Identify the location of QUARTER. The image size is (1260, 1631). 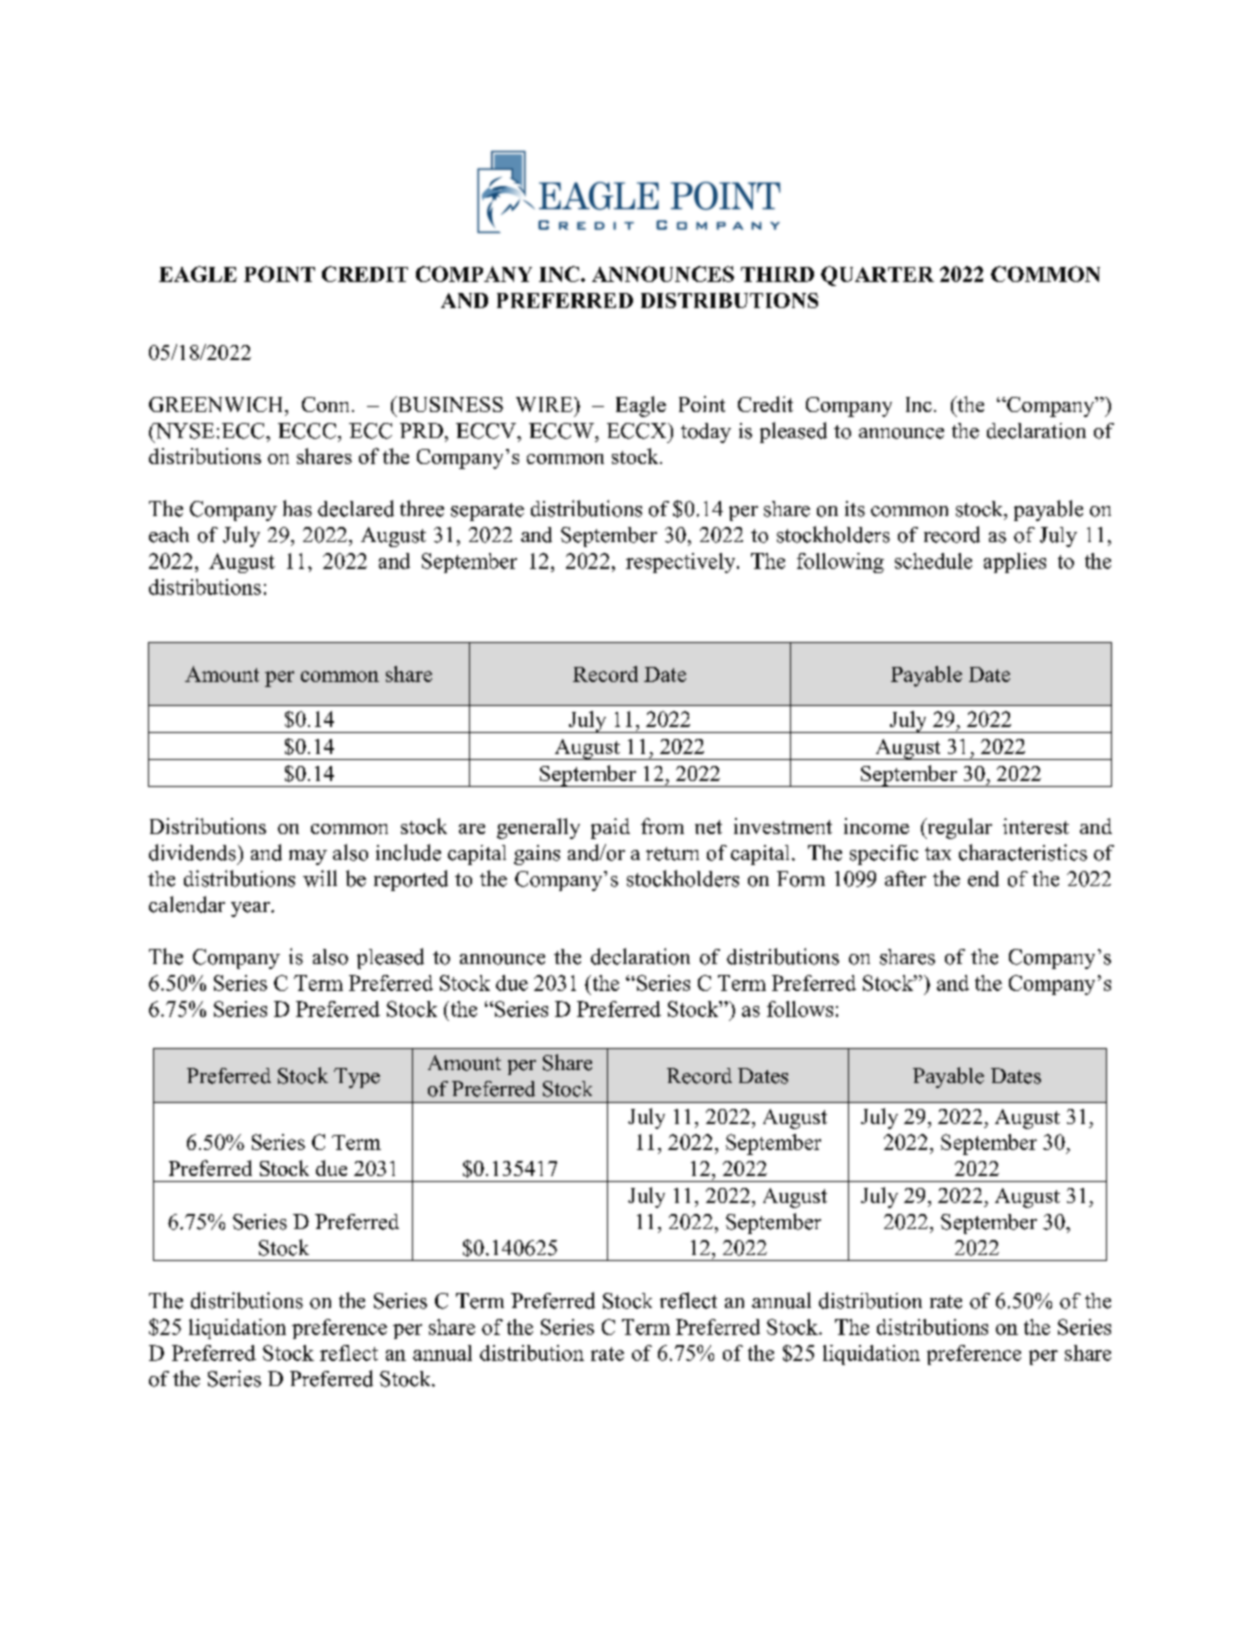
(877, 276).
